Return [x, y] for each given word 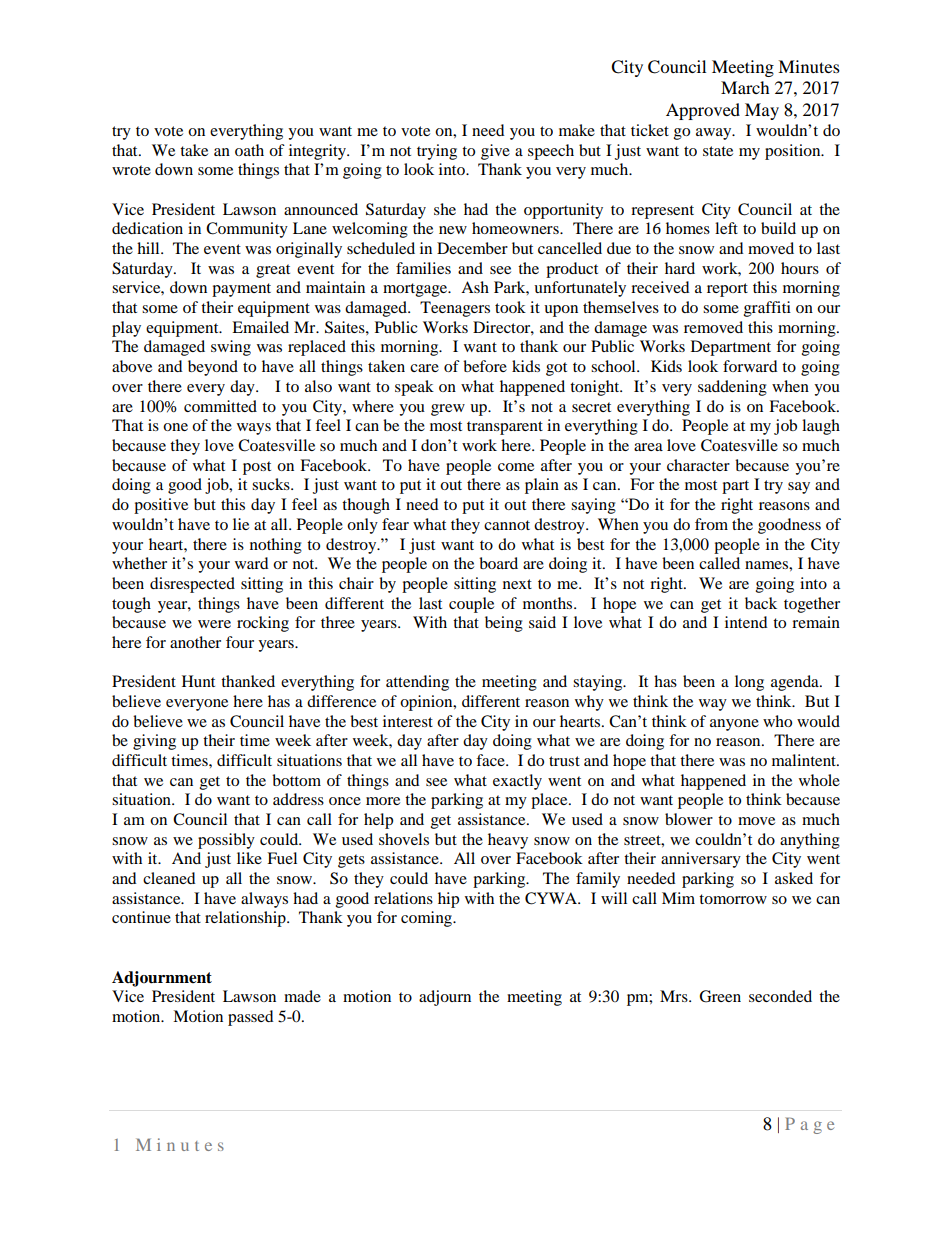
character [698, 465]
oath [249, 150]
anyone [734, 725]
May [762, 111]
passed [251, 1018]
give [495, 152]
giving [154, 742]
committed [220, 406]
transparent [505, 428]
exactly [517, 782]
